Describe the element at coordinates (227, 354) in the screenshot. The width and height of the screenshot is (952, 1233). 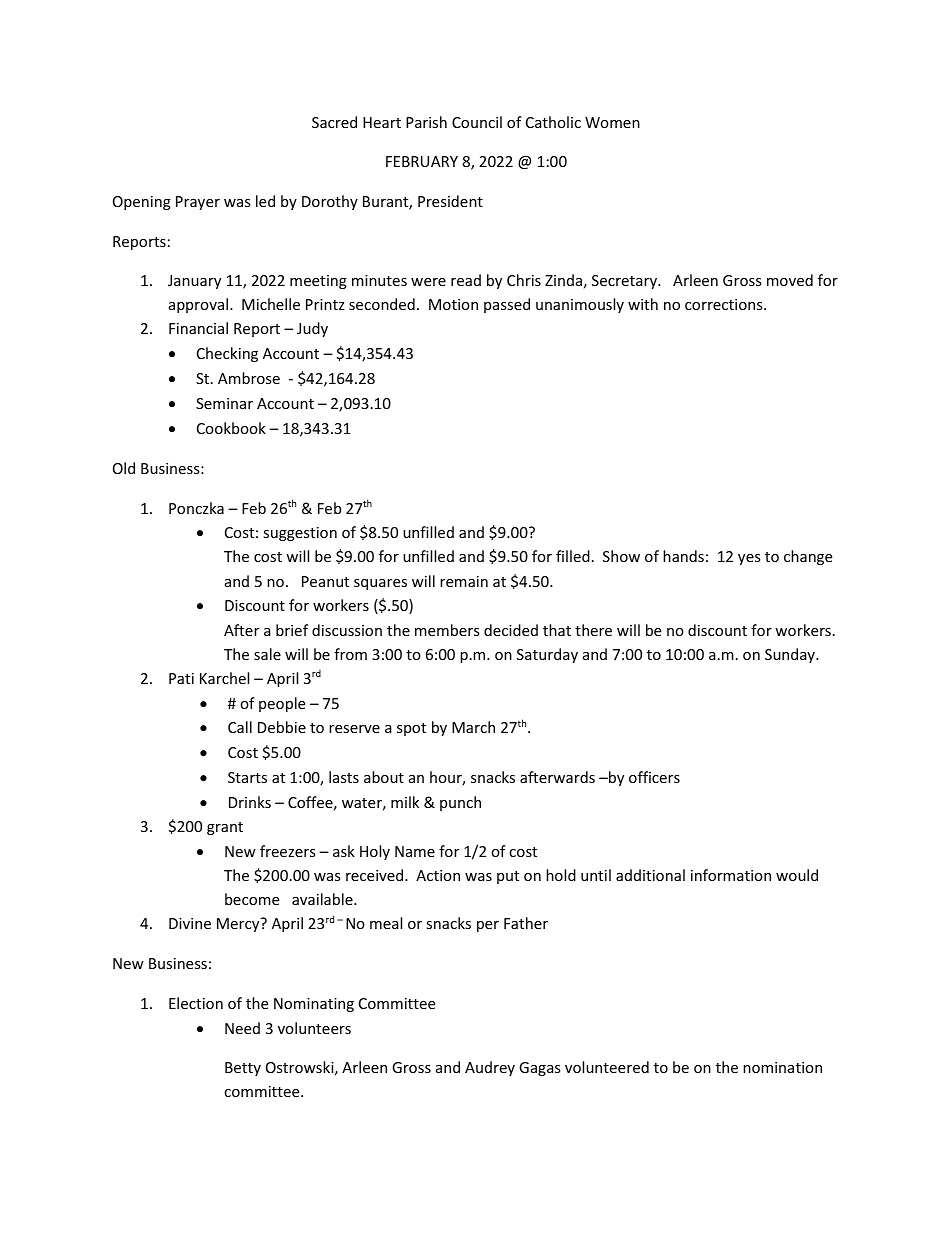
I see `Checking` at that location.
